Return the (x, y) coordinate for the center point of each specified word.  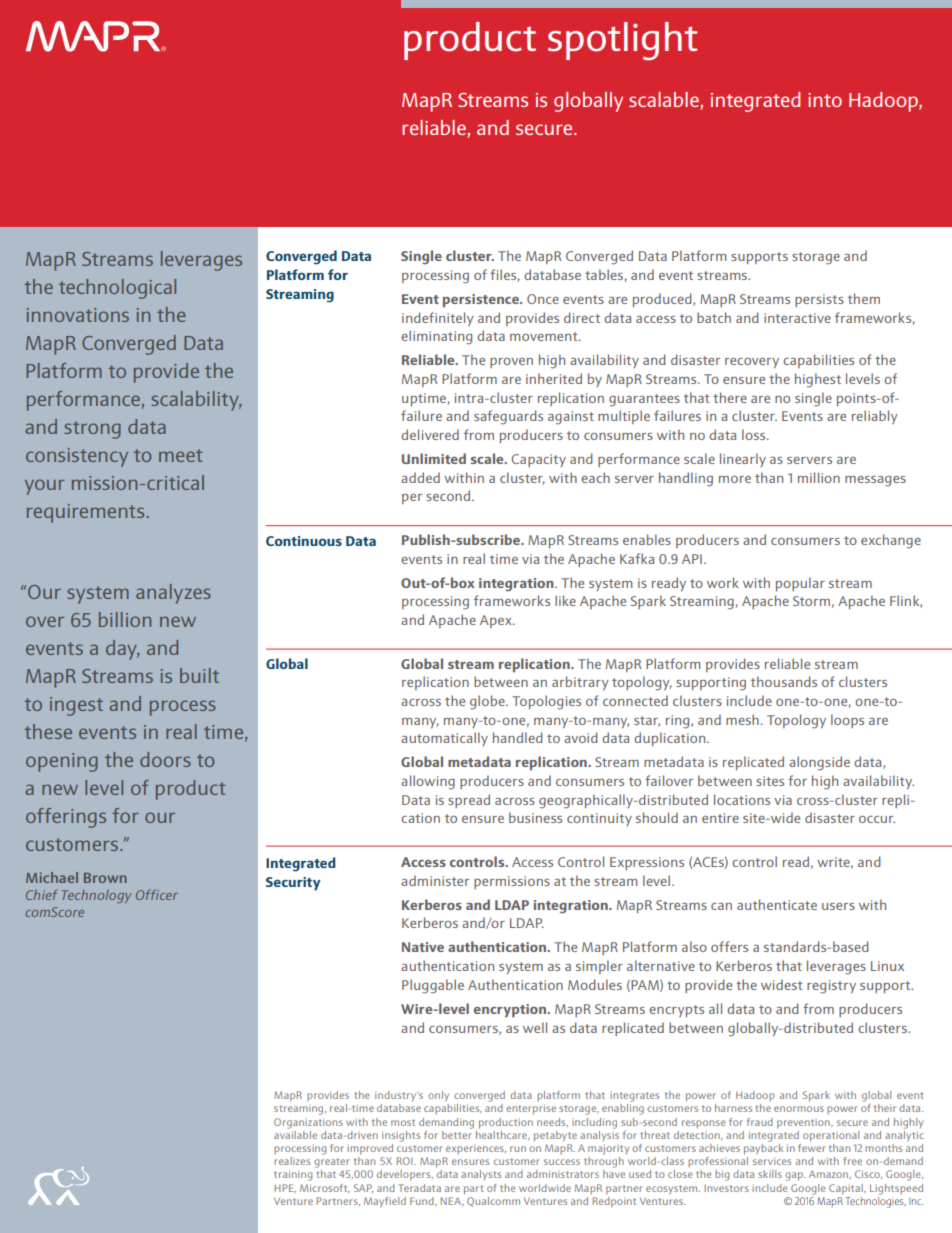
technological (117, 289)
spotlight (622, 41)
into (825, 100)
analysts (481, 1175)
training (293, 1175)
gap (795, 1176)
